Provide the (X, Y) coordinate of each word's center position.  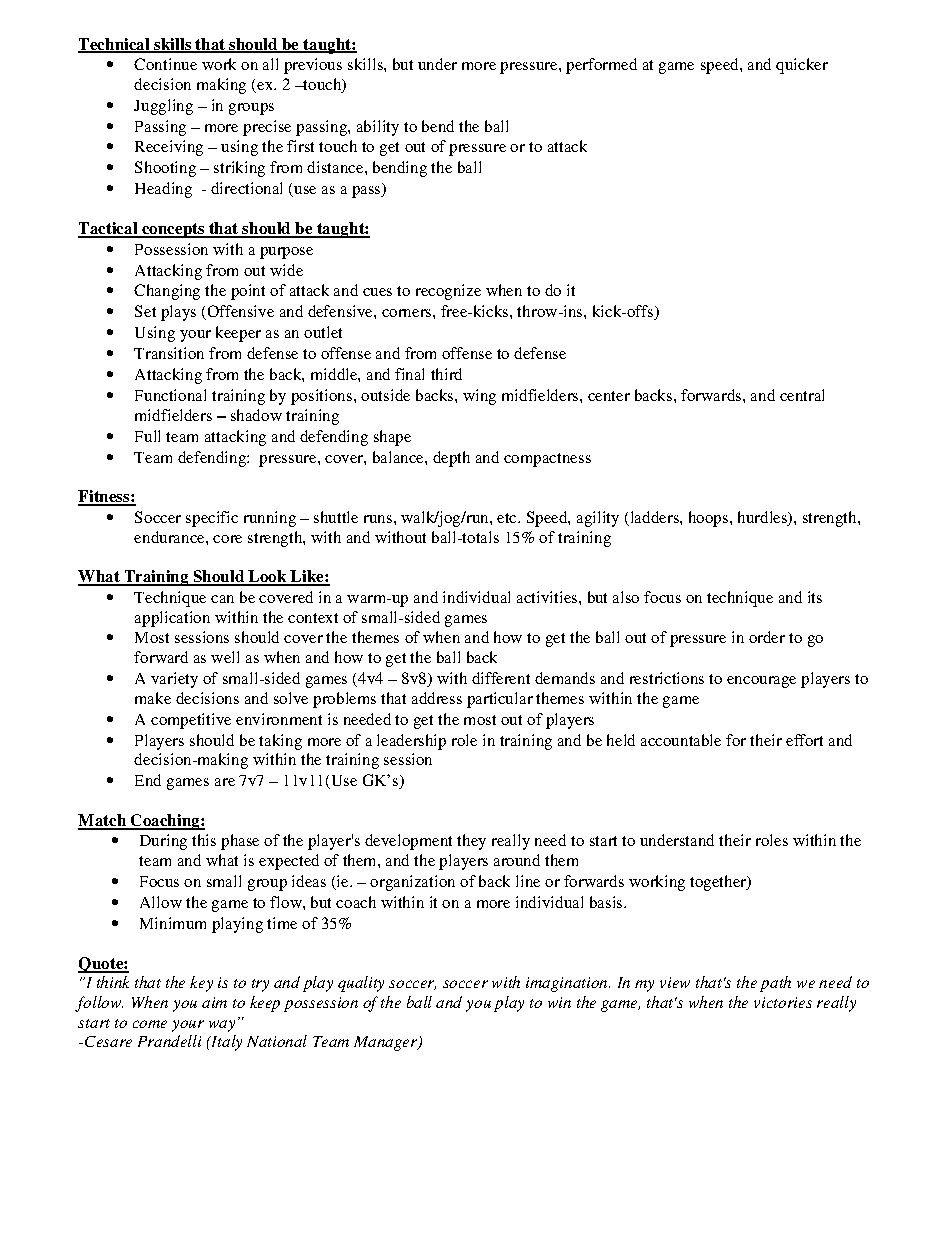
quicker (802, 66)
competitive (191, 721)
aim (214, 1002)
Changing (167, 292)
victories (783, 1002)
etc (508, 518)
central (802, 395)
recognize (448, 292)
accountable (681, 740)
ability (378, 128)
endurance (170, 537)
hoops (708, 519)
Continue (165, 64)
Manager (386, 1043)
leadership (411, 742)
